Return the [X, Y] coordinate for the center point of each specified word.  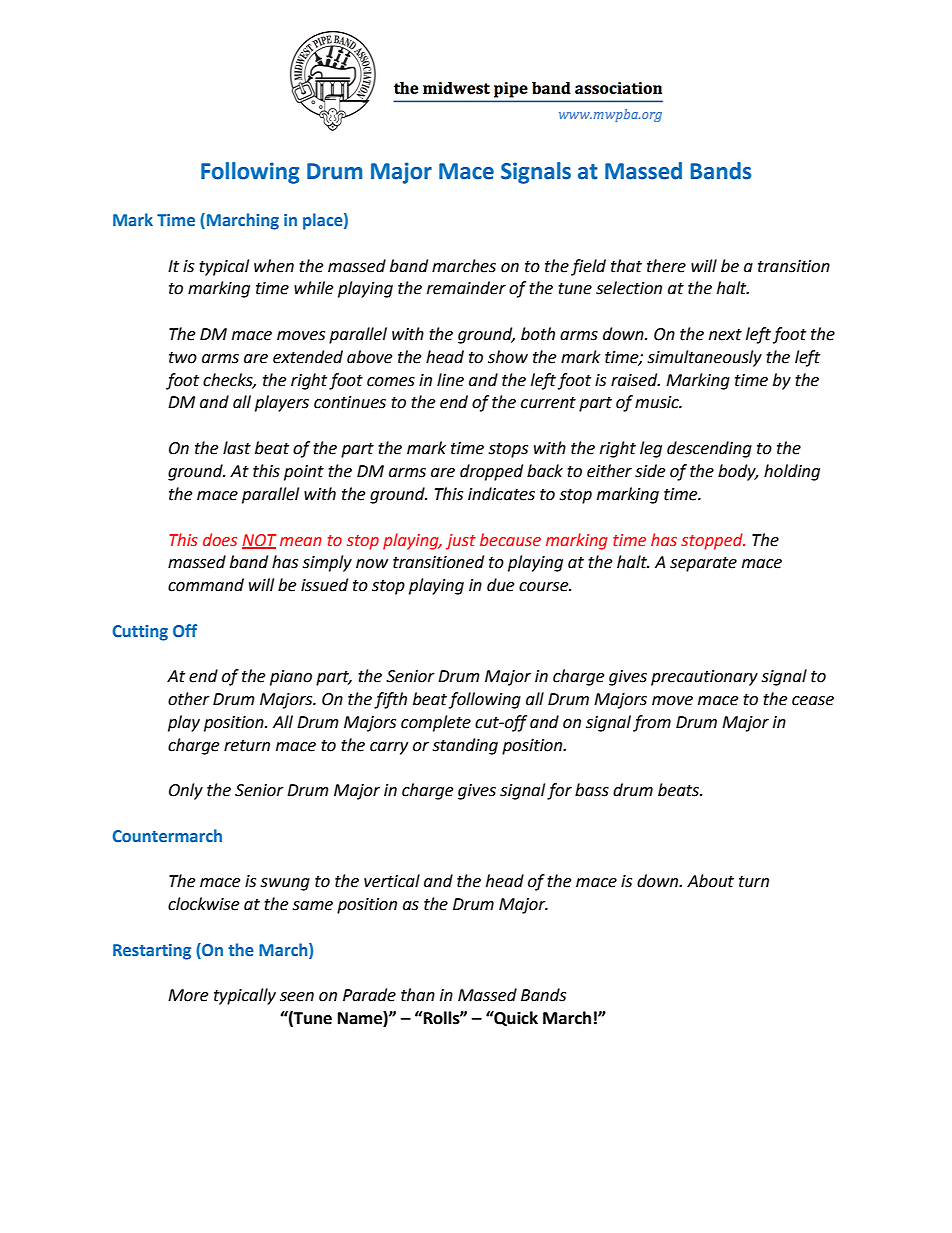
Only [186, 791]
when [274, 266]
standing [465, 746]
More [188, 995]
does [220, 540]
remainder [466, 288]
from [652, 723]
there [666, 266]
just [461, 542]
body [738, 472]
